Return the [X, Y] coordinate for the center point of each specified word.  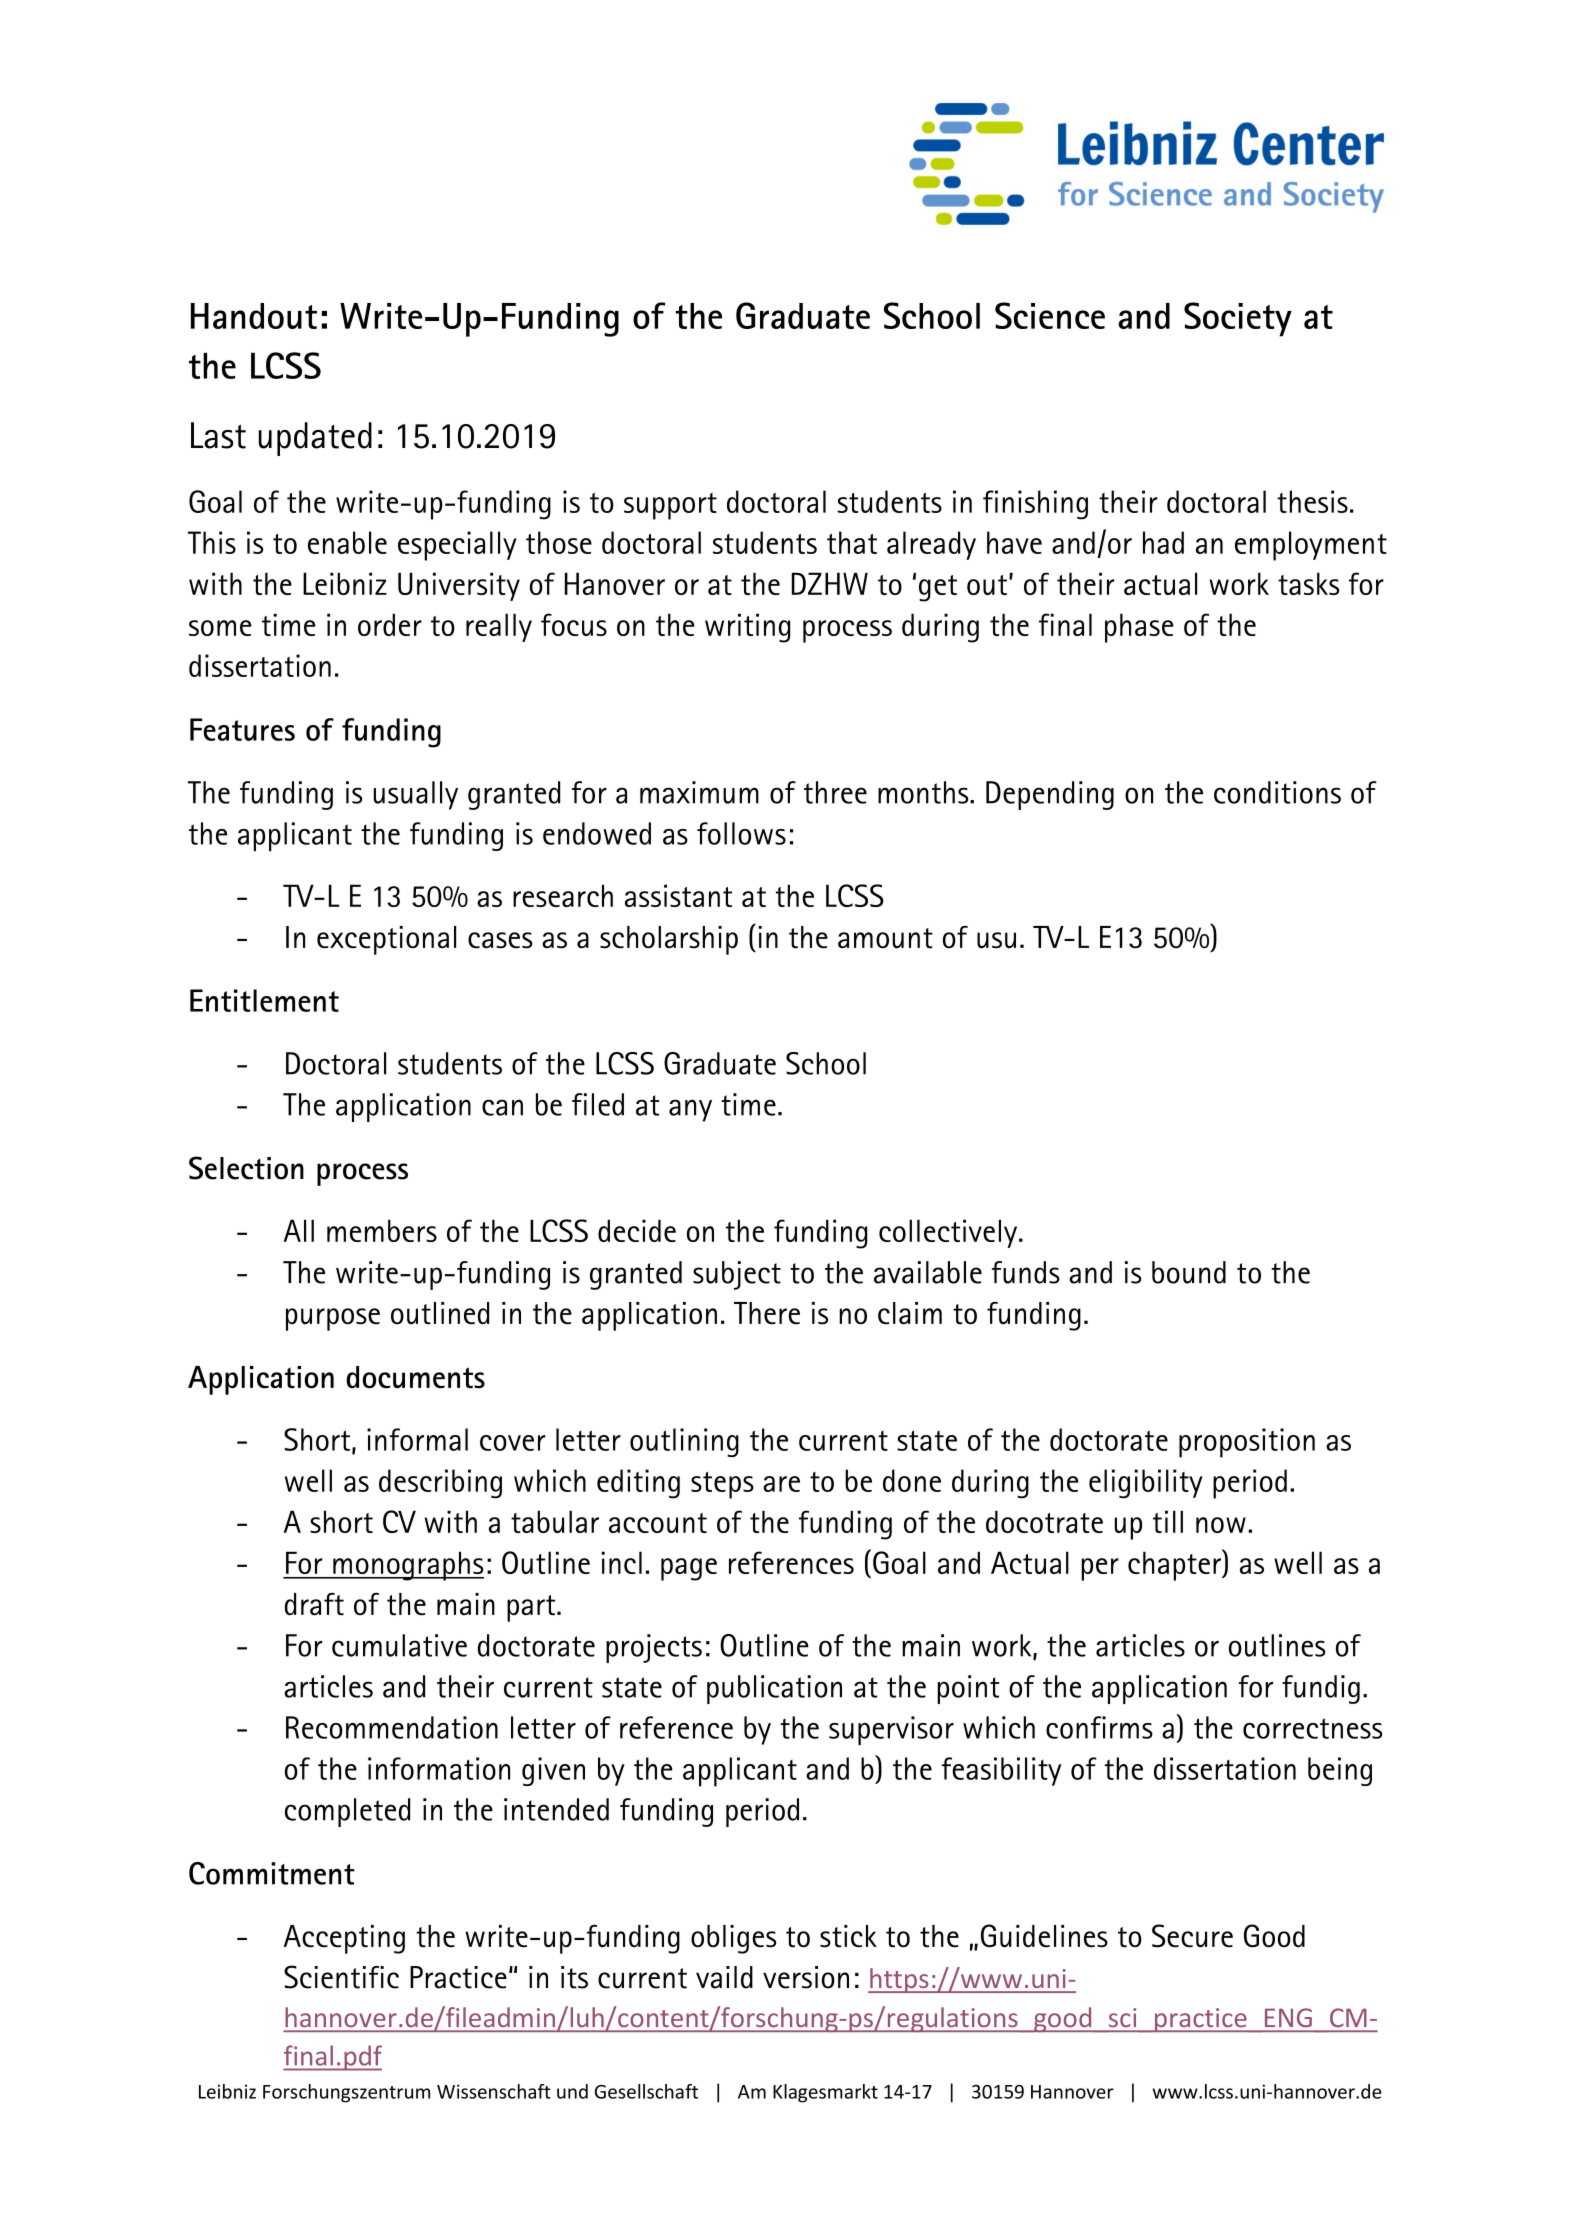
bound [1189, 1272]
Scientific [341, 1977]
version [806, 1977]
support [670, 506]
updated [315, 439]
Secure [1192, 1936]
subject [737, 1275]
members [382, 1230]
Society [1238, 319]
